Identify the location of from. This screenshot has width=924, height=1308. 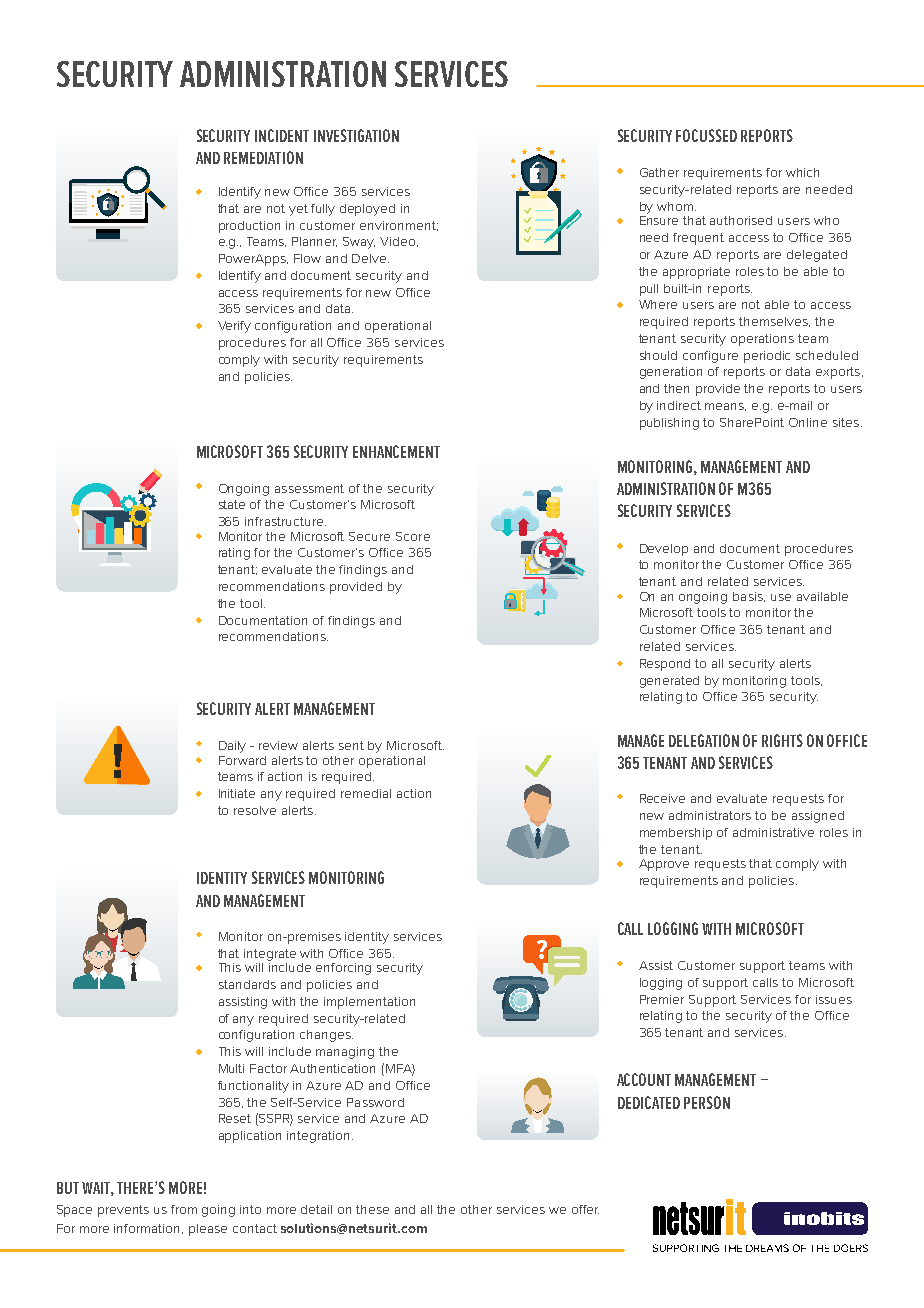
(184, 1209).
